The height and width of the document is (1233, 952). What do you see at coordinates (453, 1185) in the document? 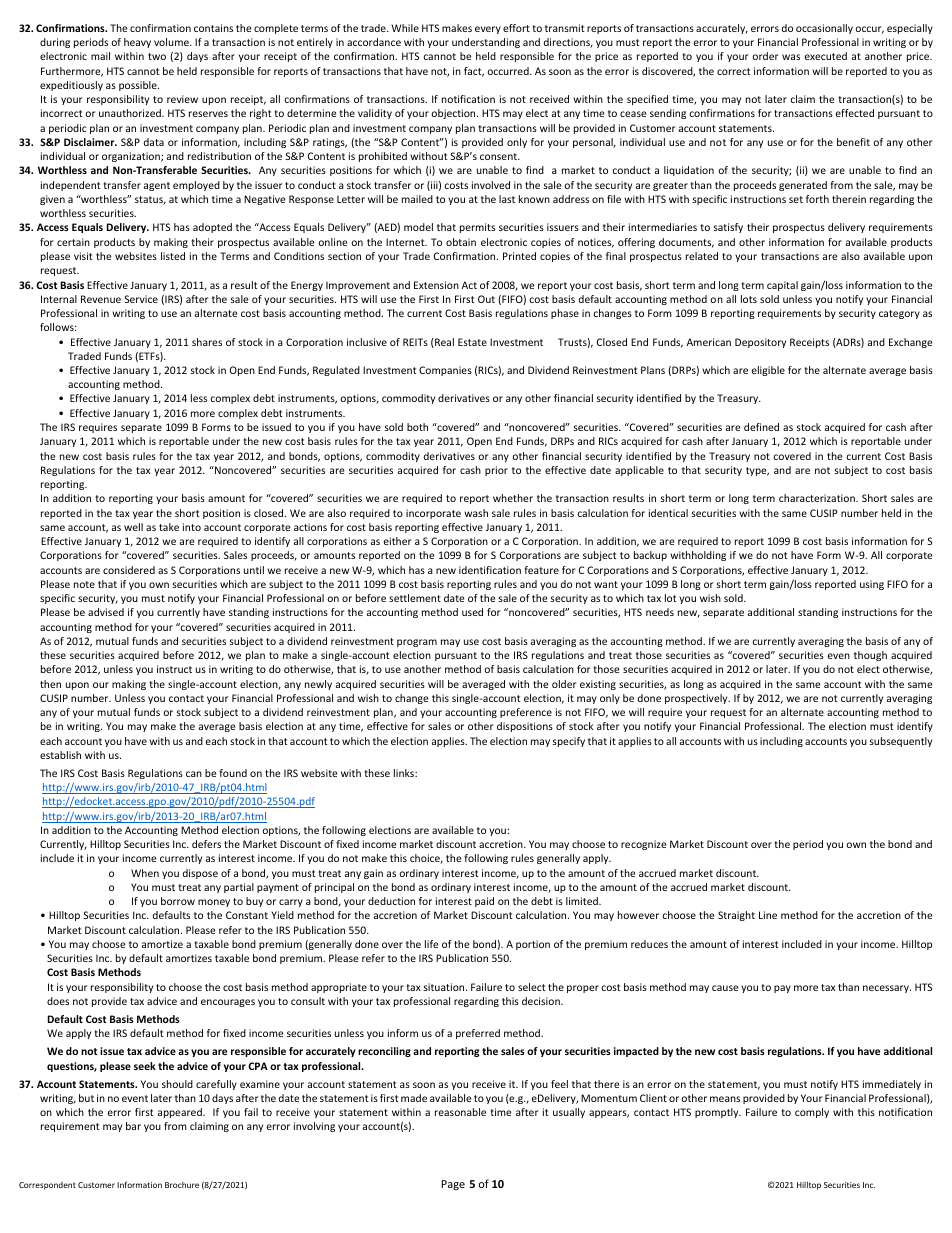
I see `Page` at bounding box center [453, 1185].
